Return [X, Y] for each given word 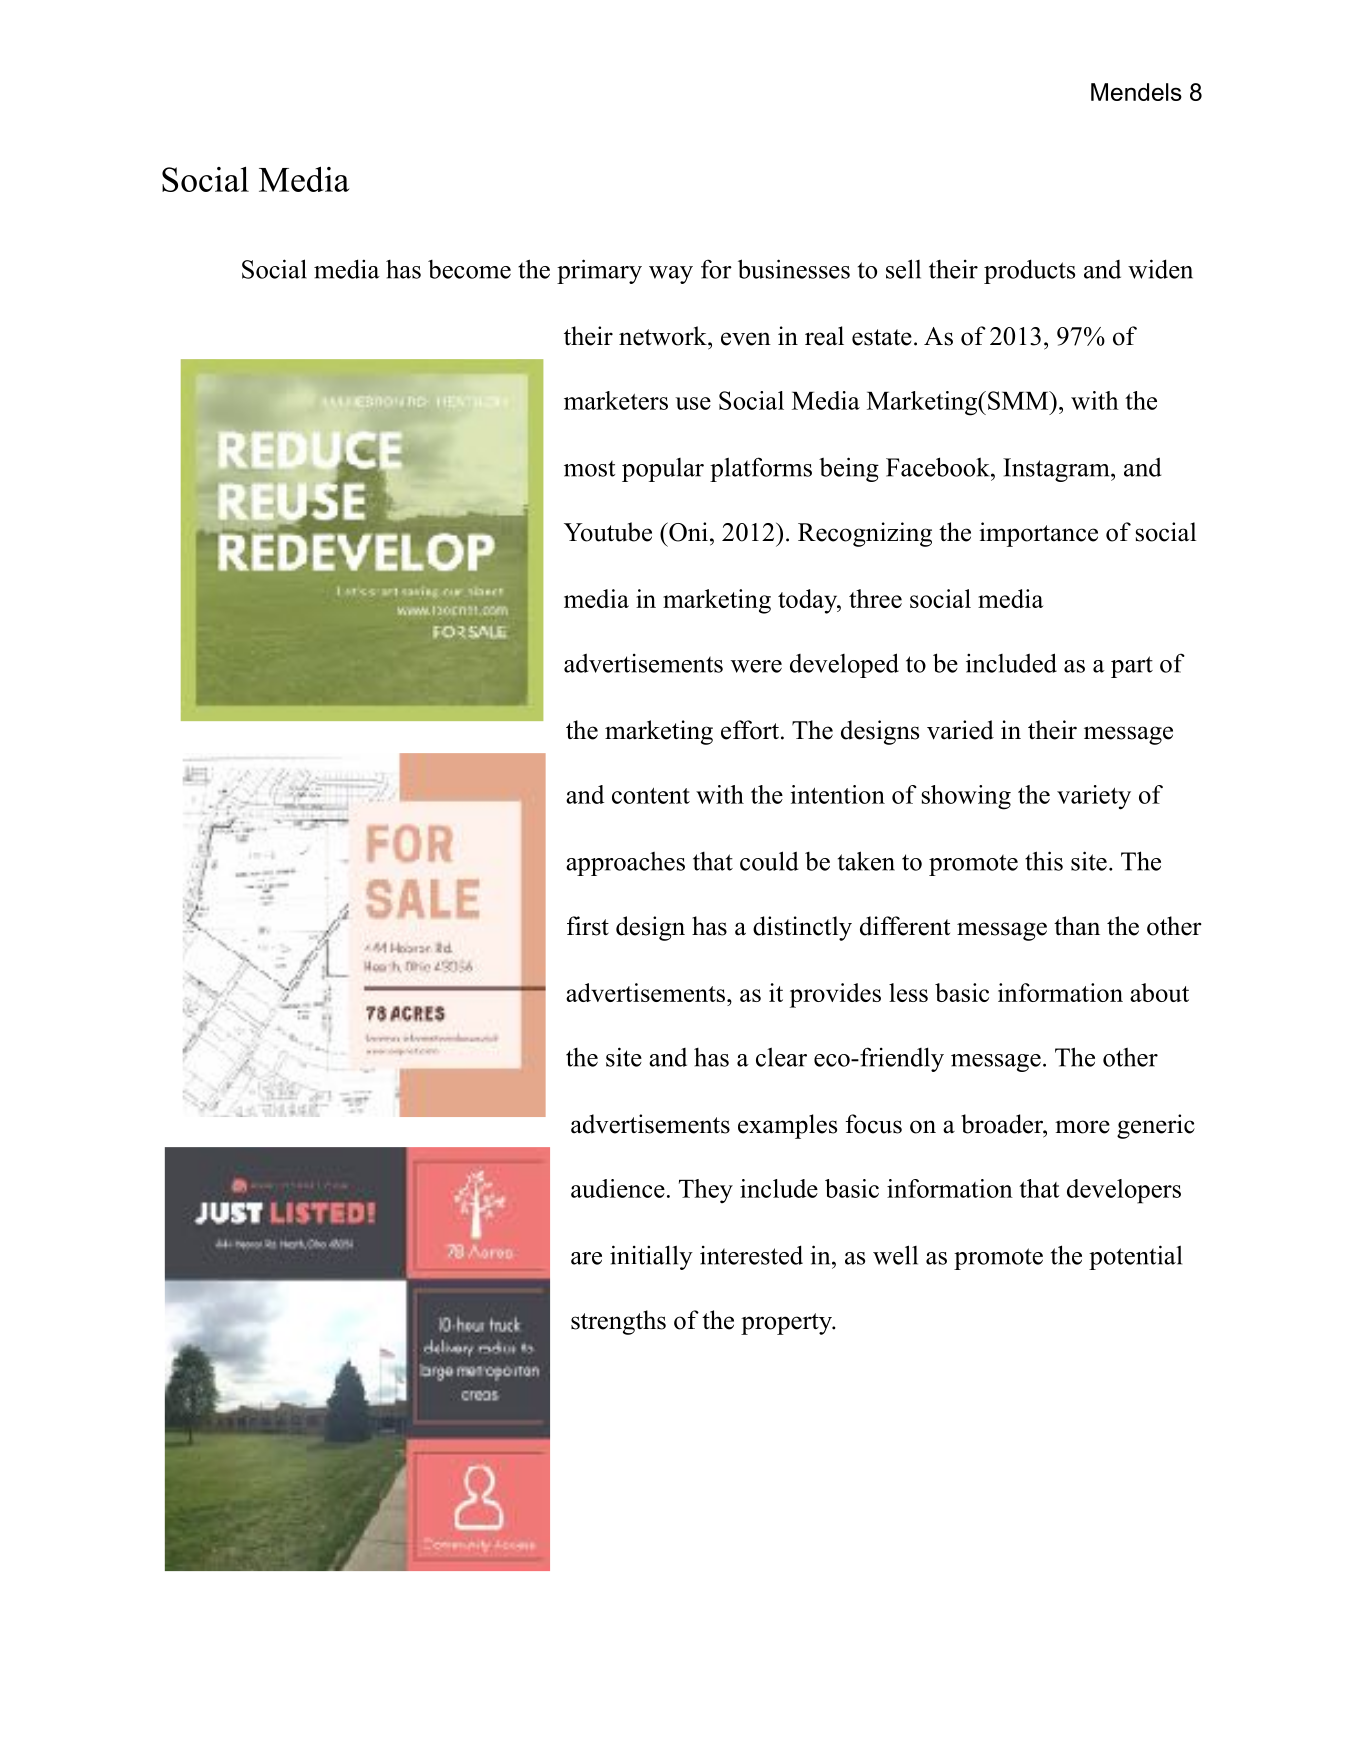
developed [844, 665]
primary [599, 271]
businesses [794, 269]
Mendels [1136, 92]
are [586, 1258]
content [651, 796]
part [1132, 667]
